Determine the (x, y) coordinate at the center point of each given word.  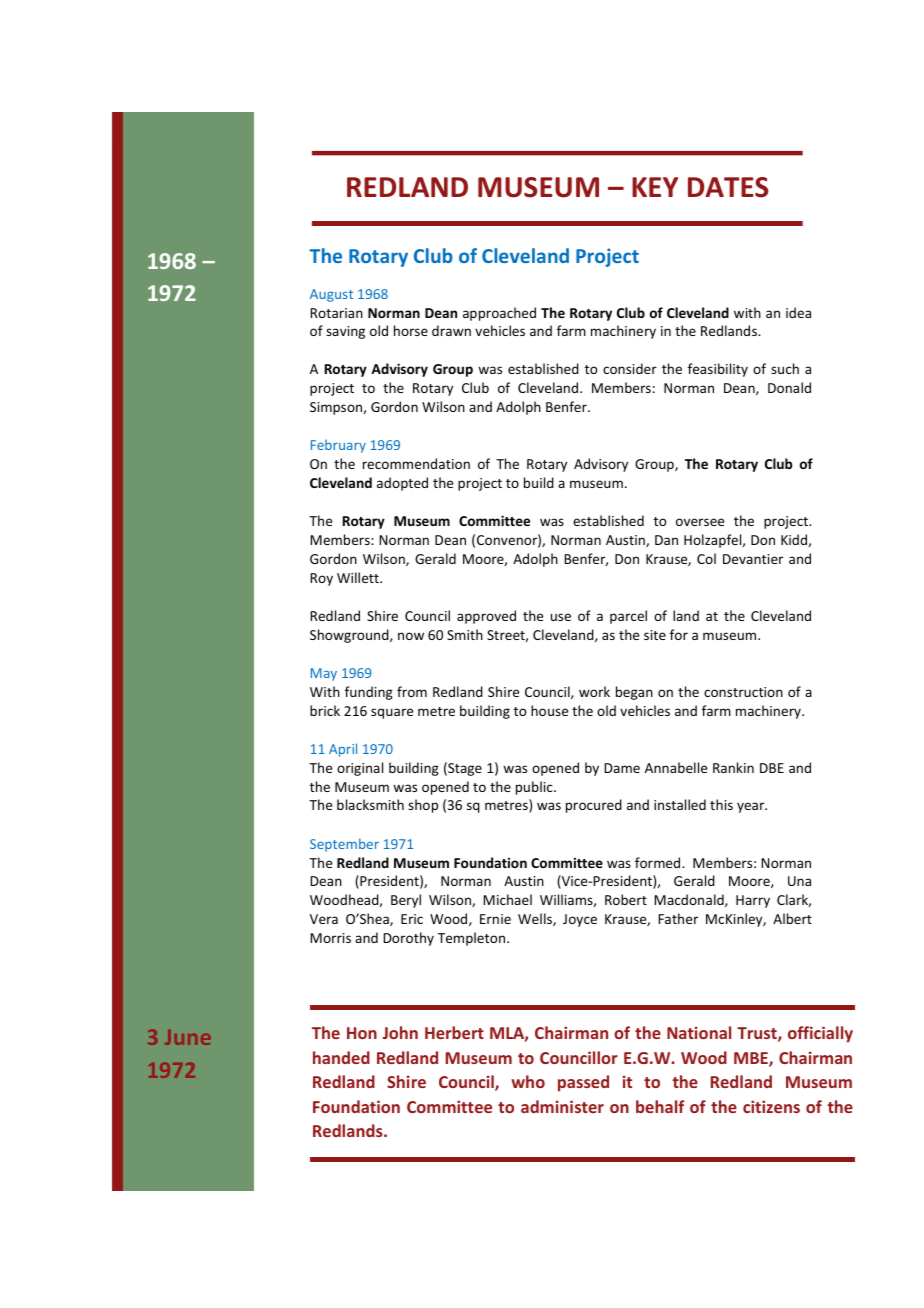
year (752, 807)
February (338, 446)
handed (341, 1057)
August (331, 295)
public (535, 788)
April (343, 750)
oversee (700, 522)
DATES (728, 187)
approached (499, 314)
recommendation (416, 463)
